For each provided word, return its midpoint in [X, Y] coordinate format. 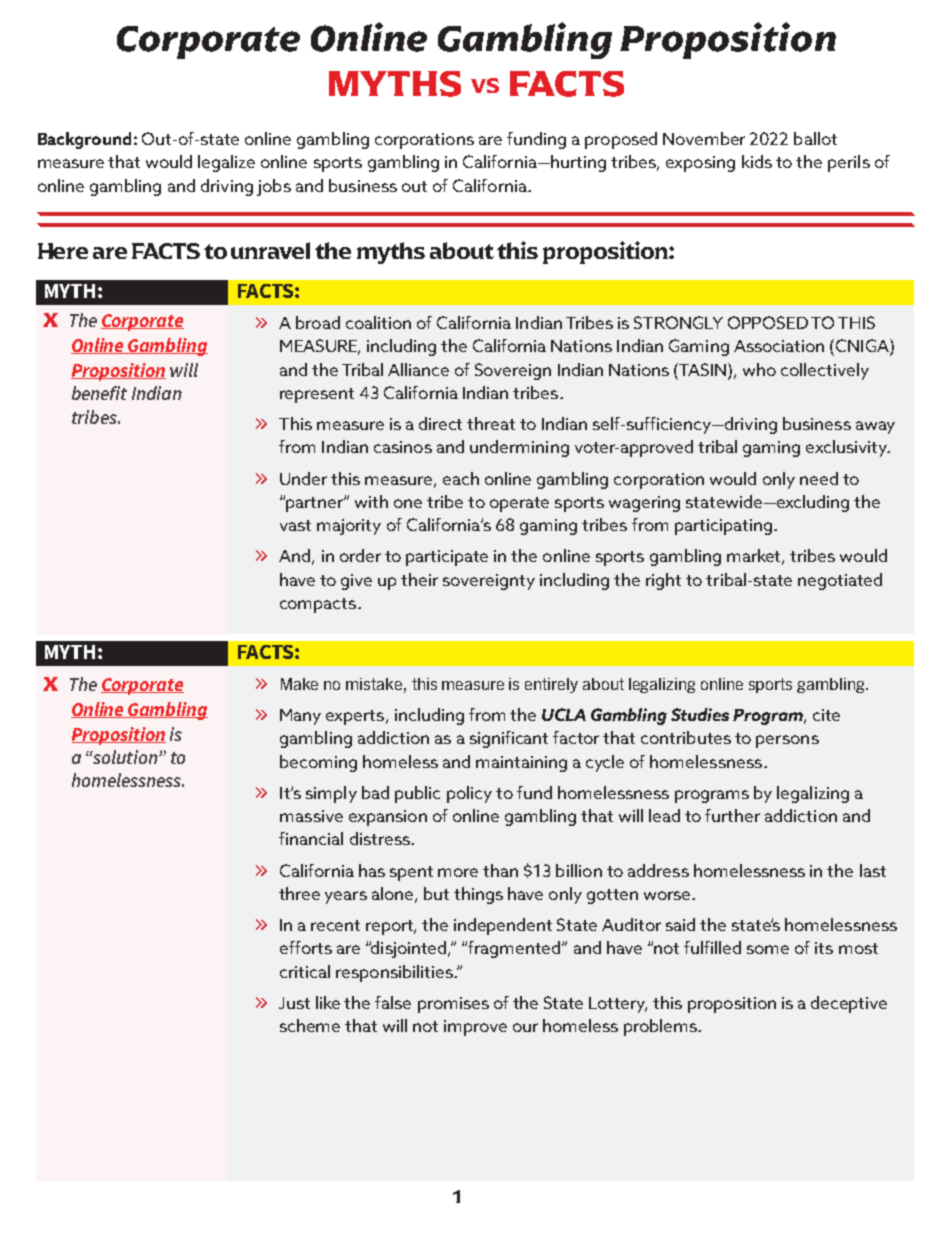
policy [469, 794]
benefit [99, 393]
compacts [319, 605]
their [419, 579]
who [759, 369]
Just [294, 1003]
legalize [226, 163]
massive [311, 816]
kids [757, 161]
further [732, 815]
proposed [621, 140]
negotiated [840, 581]
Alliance [418, 369]
